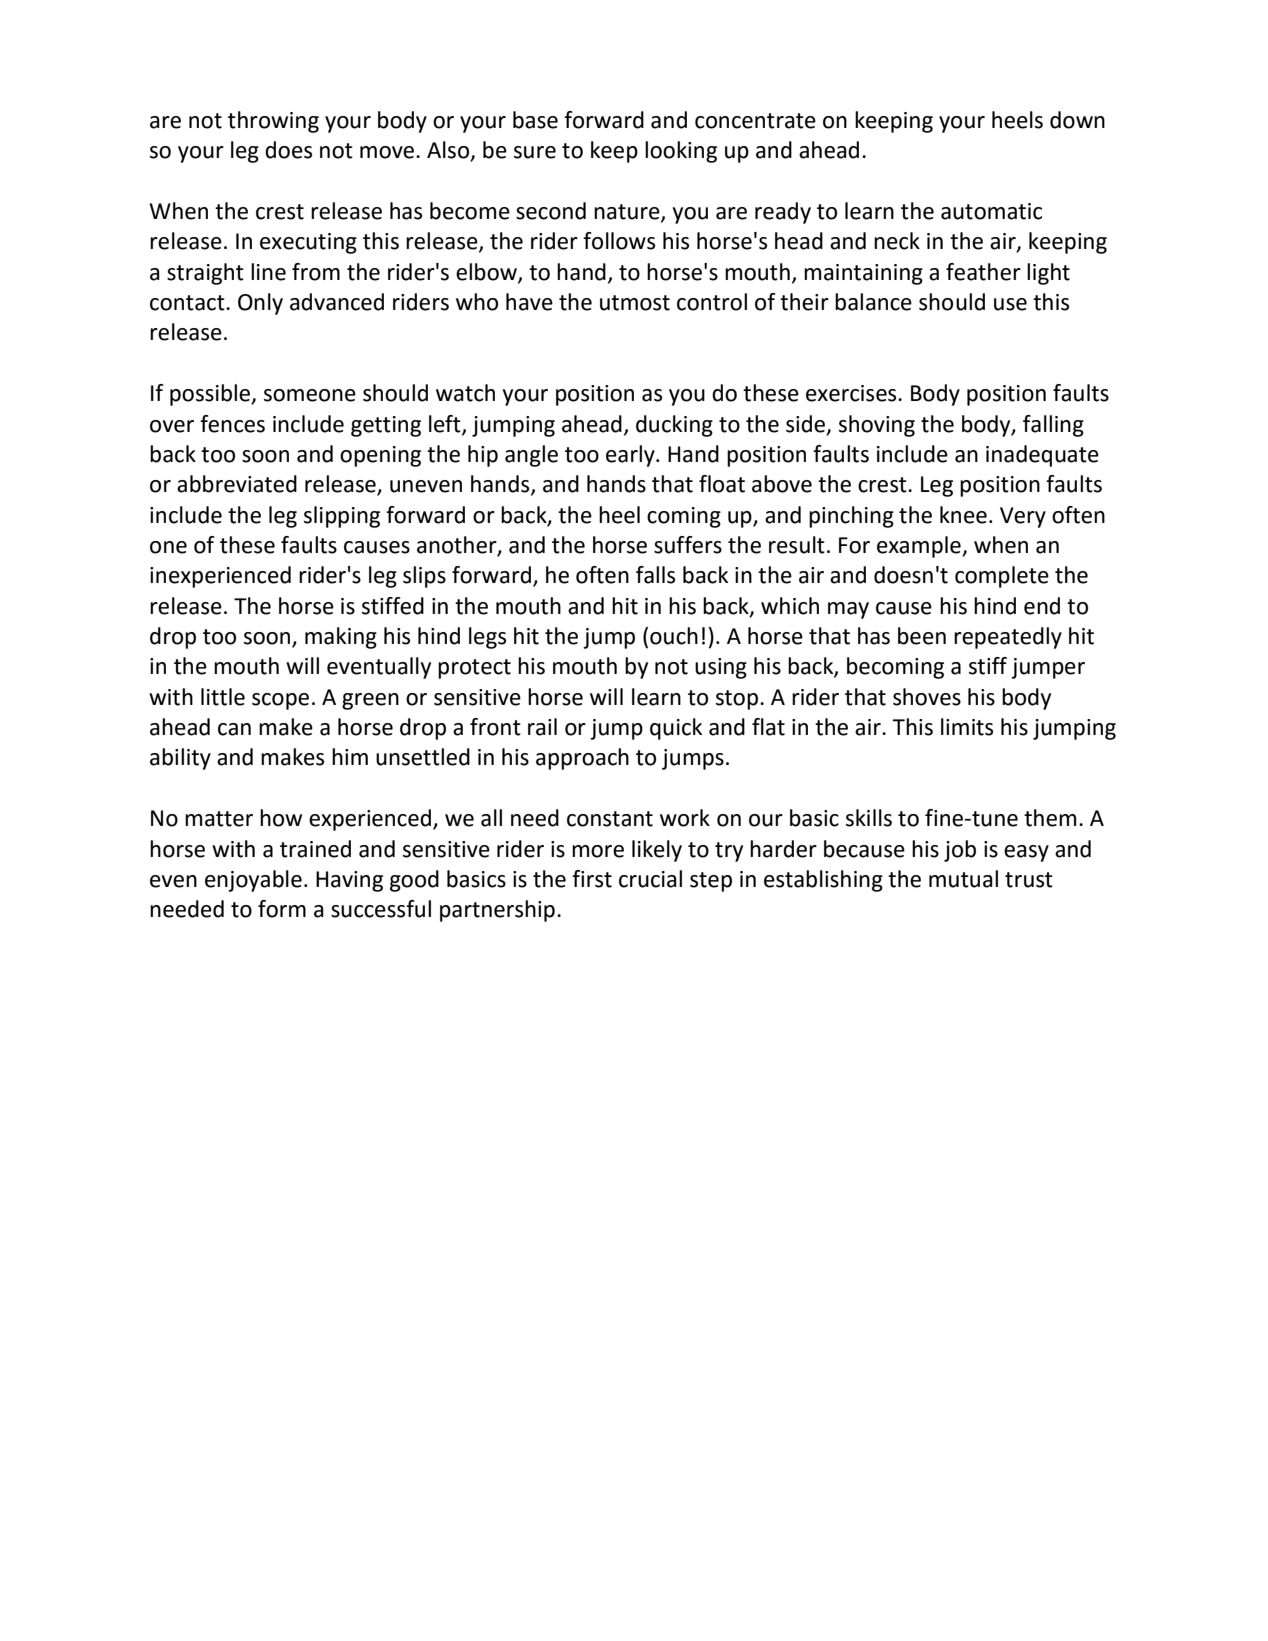 This image has height=1641, width=1268. Describe the element at coordinates (310, 395) in the image. I see `someone` at that location.
